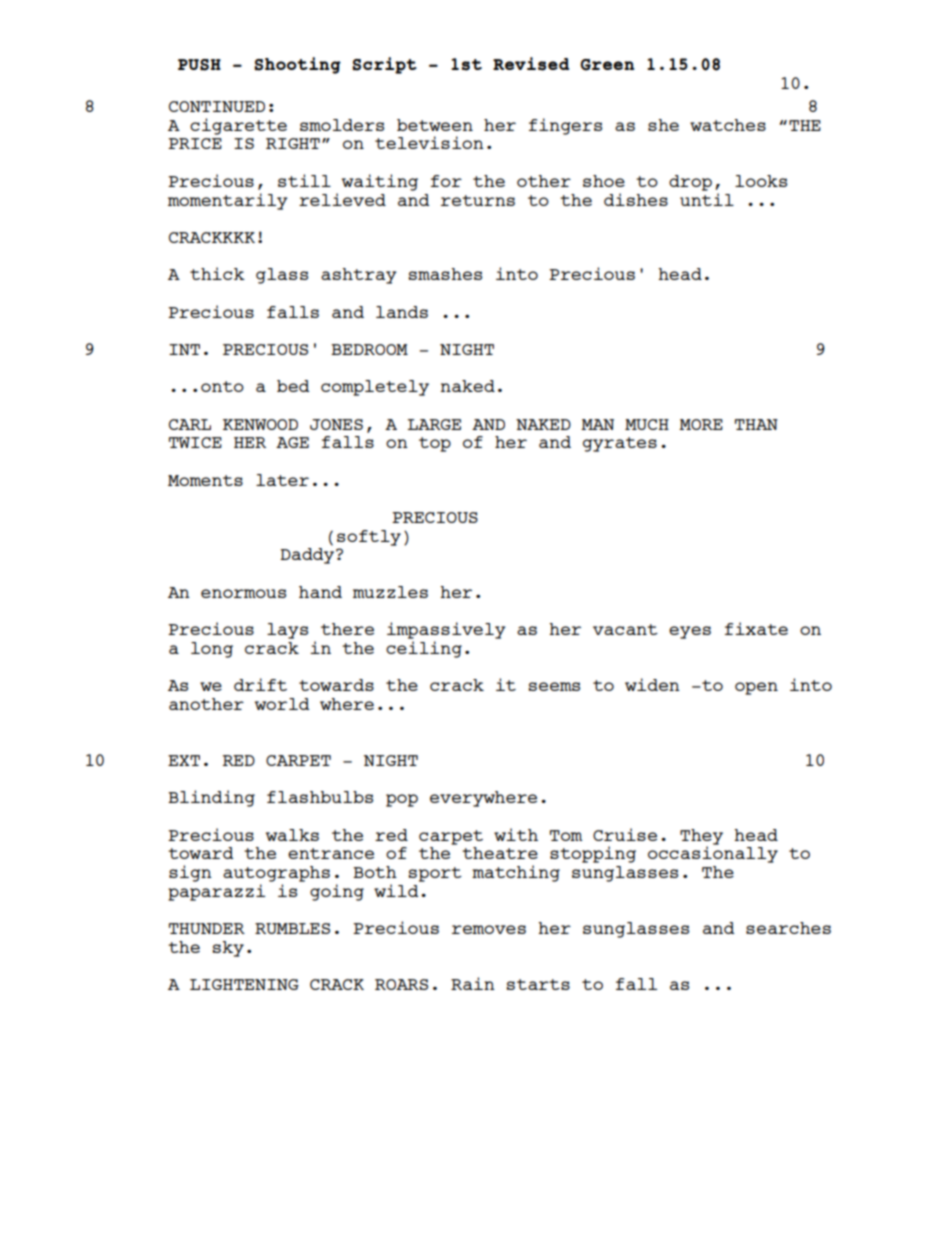  What do you see at coordinates (228, 949) in the image?
I see `sky` at bounding box center [228, 949].
